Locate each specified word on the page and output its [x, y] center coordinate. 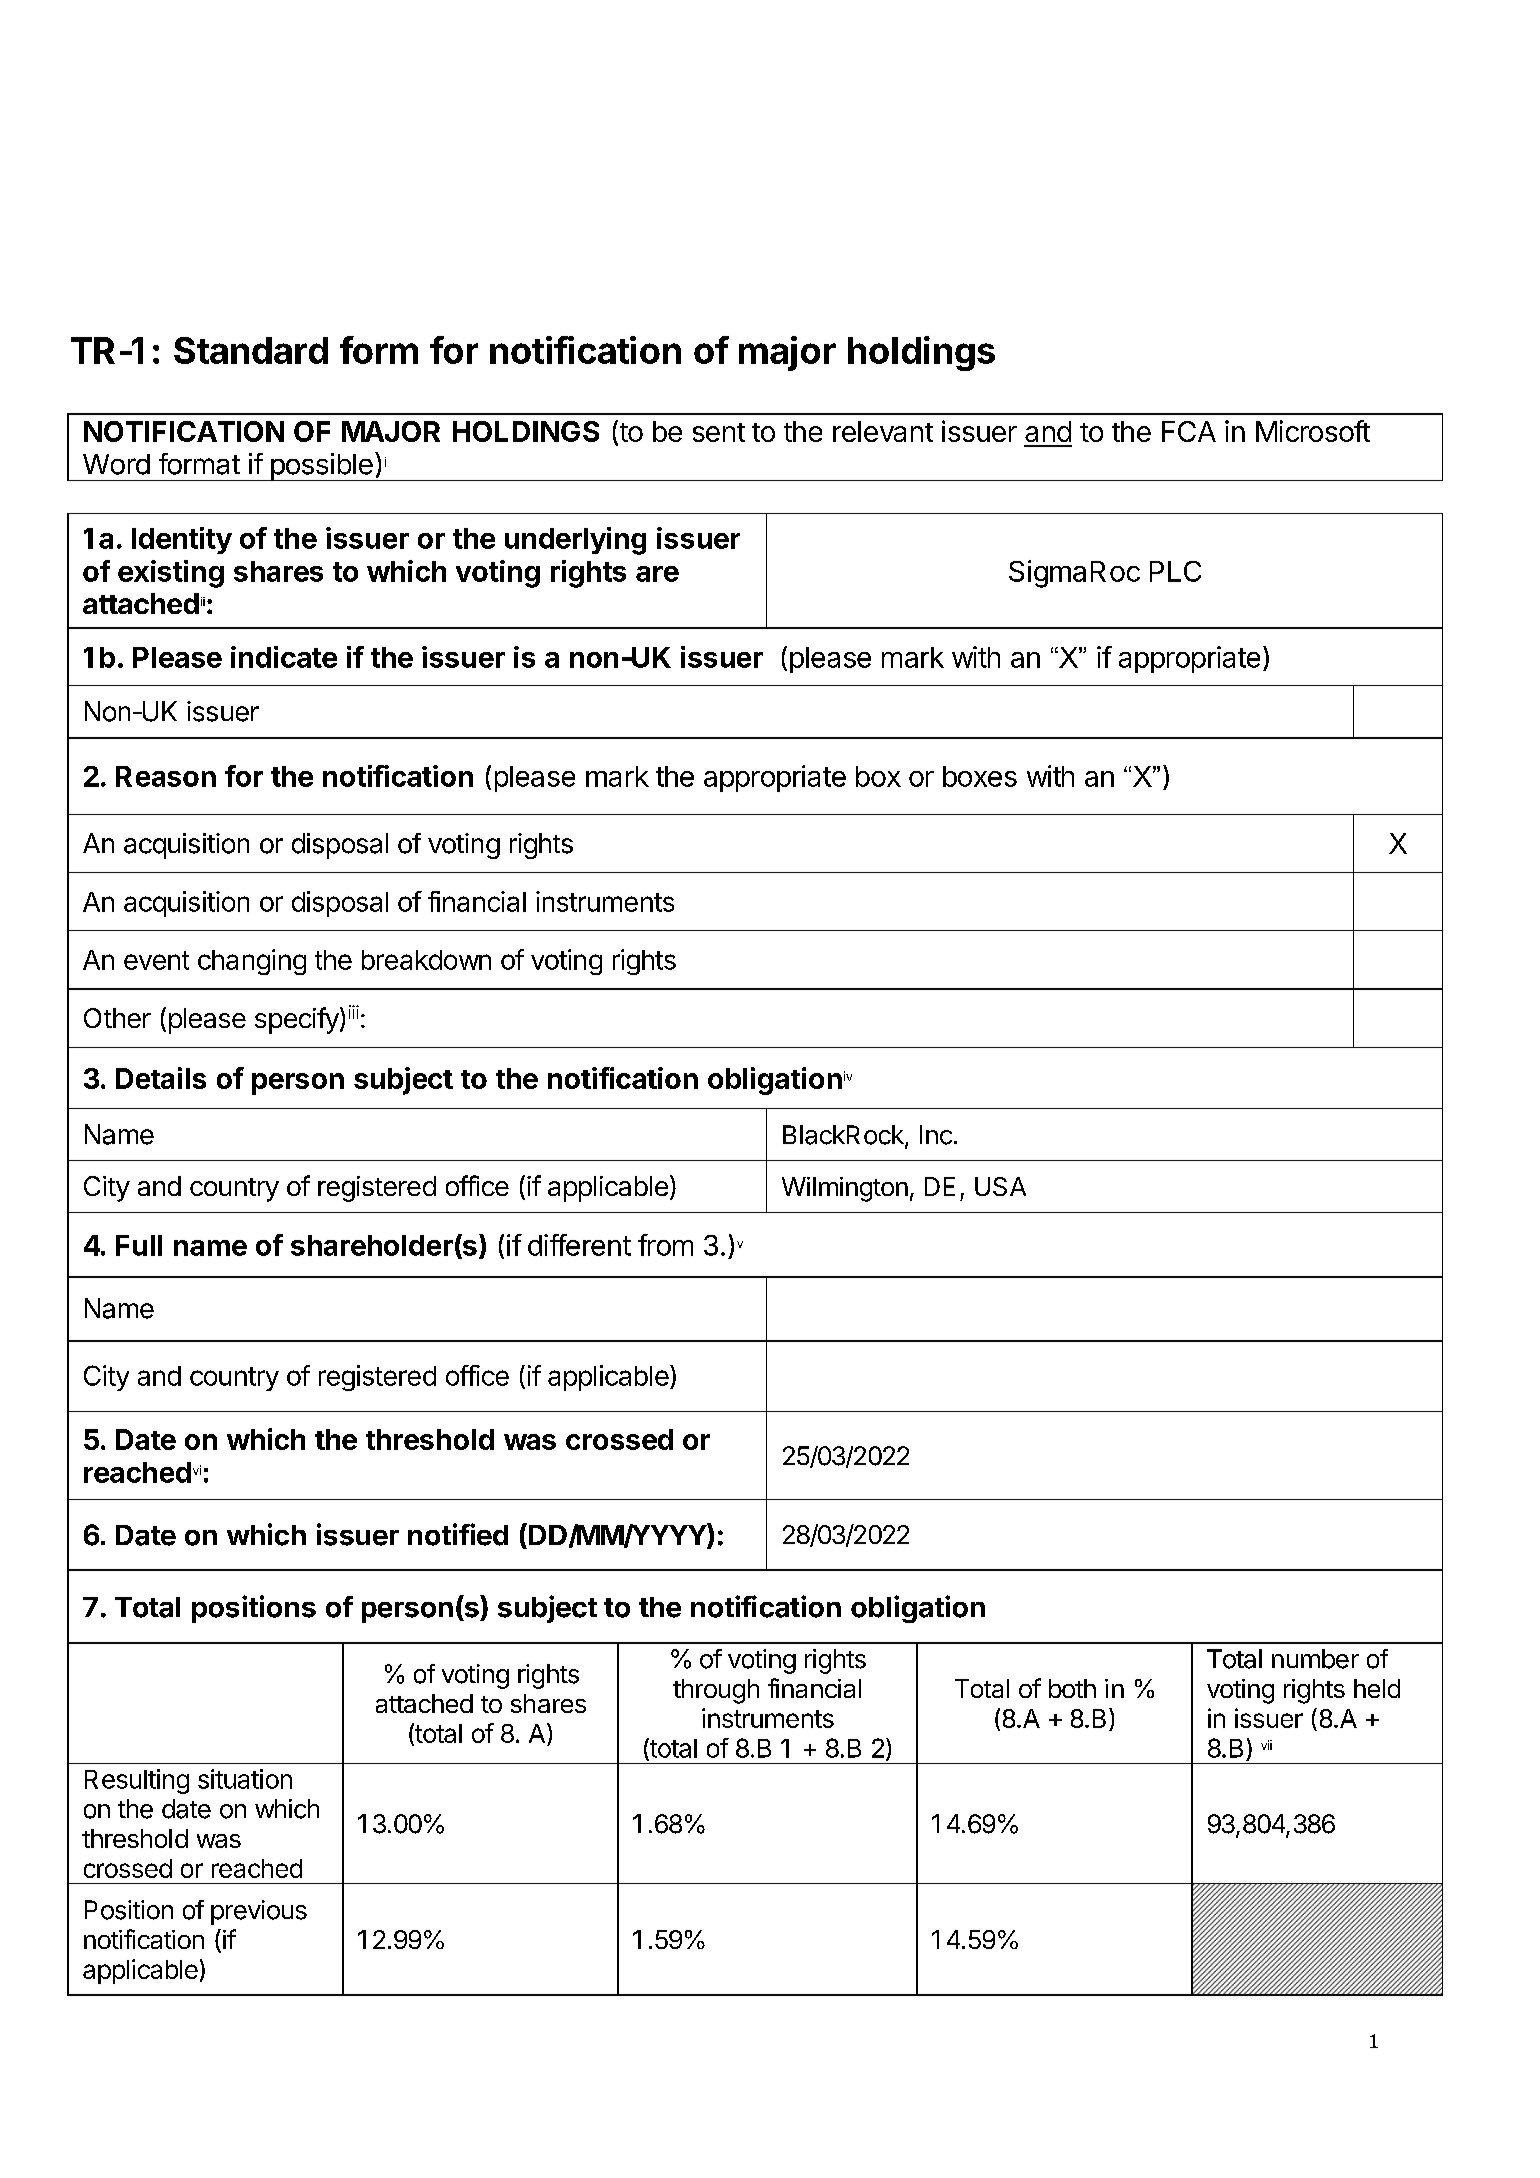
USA [1000, 1186]
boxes [980, 776]
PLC [1175, 571]
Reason [166, 776]
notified [458, 1534]
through [716, 1691]
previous [259, 1912]
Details [161, 1078]
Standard [251, 350]
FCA [1189, 431]
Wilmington [845, 1189]
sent [719, 432]
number [1315, 1659]
